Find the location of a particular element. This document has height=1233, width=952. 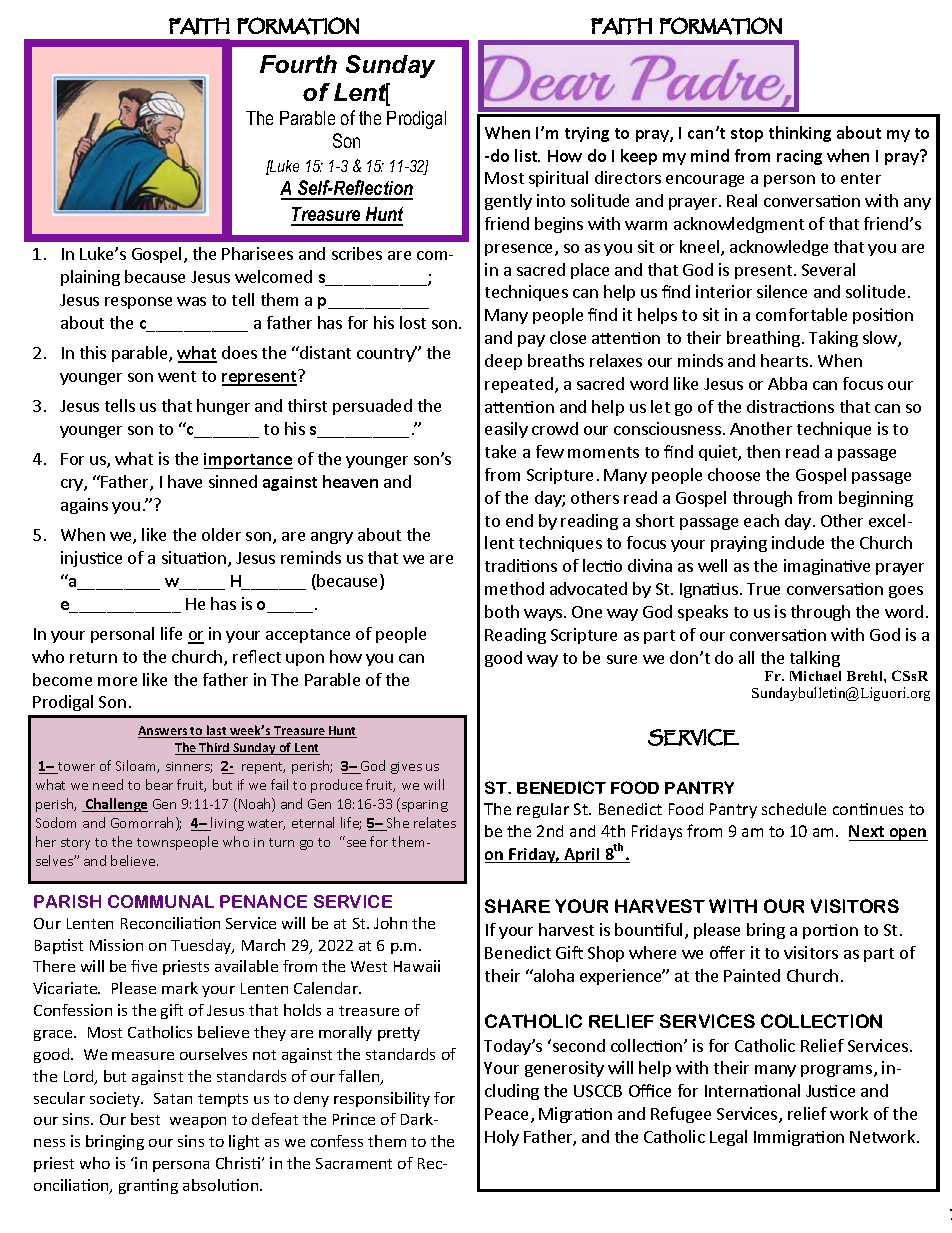

relates is located at coordinates (435, 822).
